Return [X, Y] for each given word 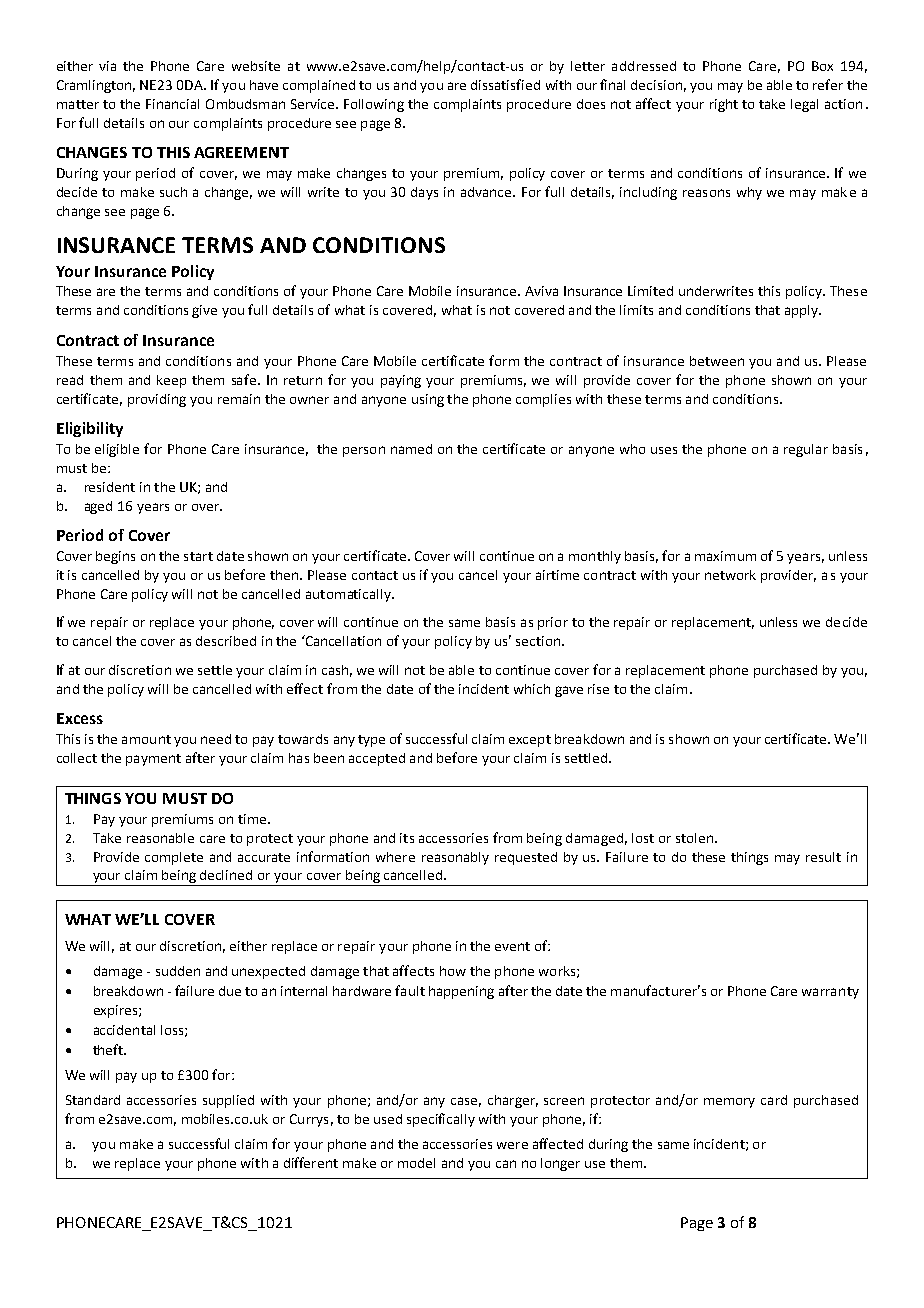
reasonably [455, 858]
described [226, 641]
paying [401, 381]
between [717, 361]
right [724, 105]
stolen [694, 838]
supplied [228, 1101]
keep [171, 381]
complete [174, 858]
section [538, 641]
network [730, 575]
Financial [172, 104]
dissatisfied [505, 84]
